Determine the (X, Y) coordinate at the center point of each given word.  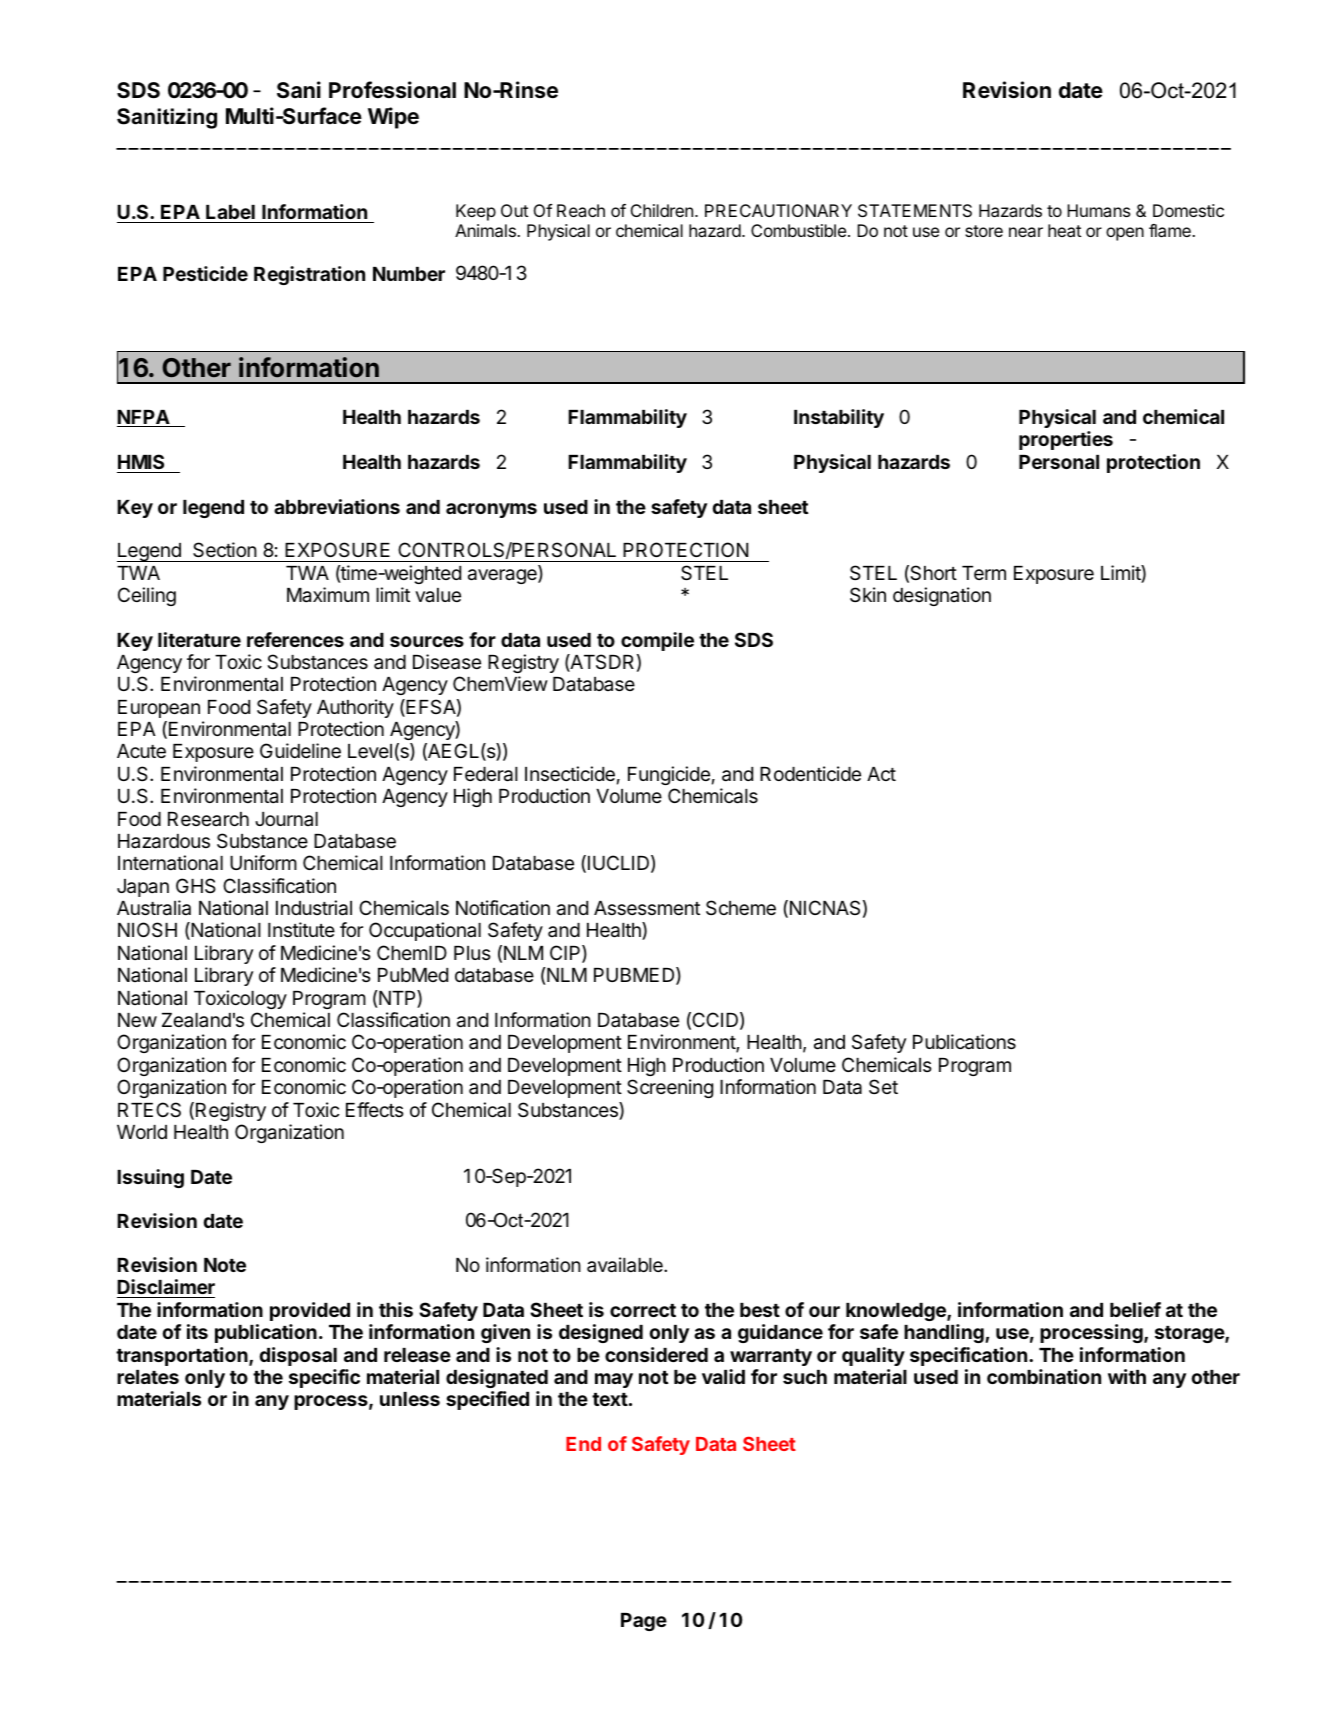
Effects (375, 1109)
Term (984, 573)
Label (230, 214)
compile (657, 641)
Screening (670, 1088)
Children (662, 210)
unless (410, 1399)
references (295, 639)
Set (883, 1086)
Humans (1098, 210)
